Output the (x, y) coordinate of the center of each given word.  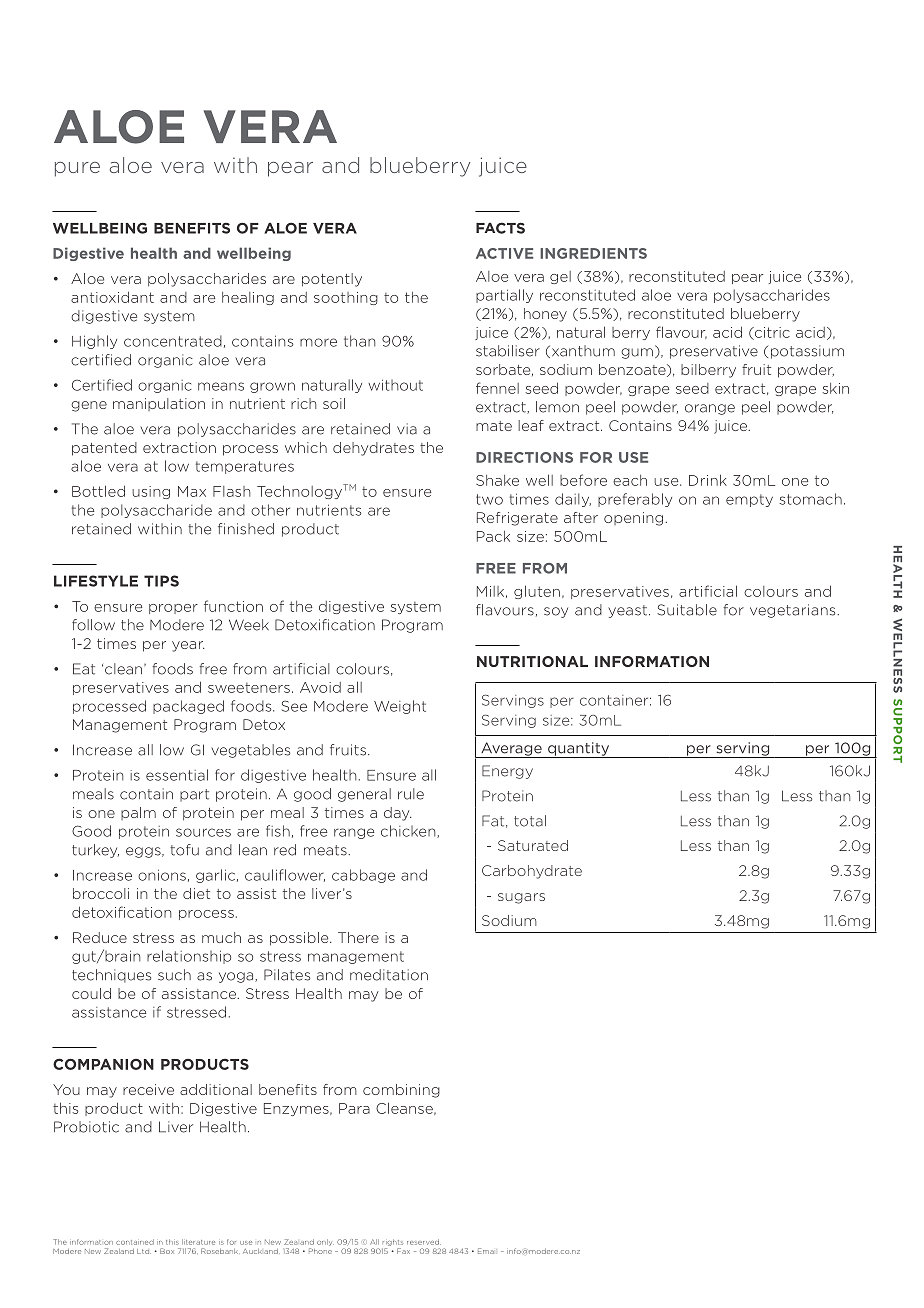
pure (77, 169)
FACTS (500, 228)
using (151, 492)
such (174, 975)
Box (167, 1251)
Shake (497, 480)
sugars (521, 898)
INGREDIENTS (593, 253)
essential (177, 775)
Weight (400, 707)
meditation (389, 975)
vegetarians (794, 611)
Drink (708, 480)
